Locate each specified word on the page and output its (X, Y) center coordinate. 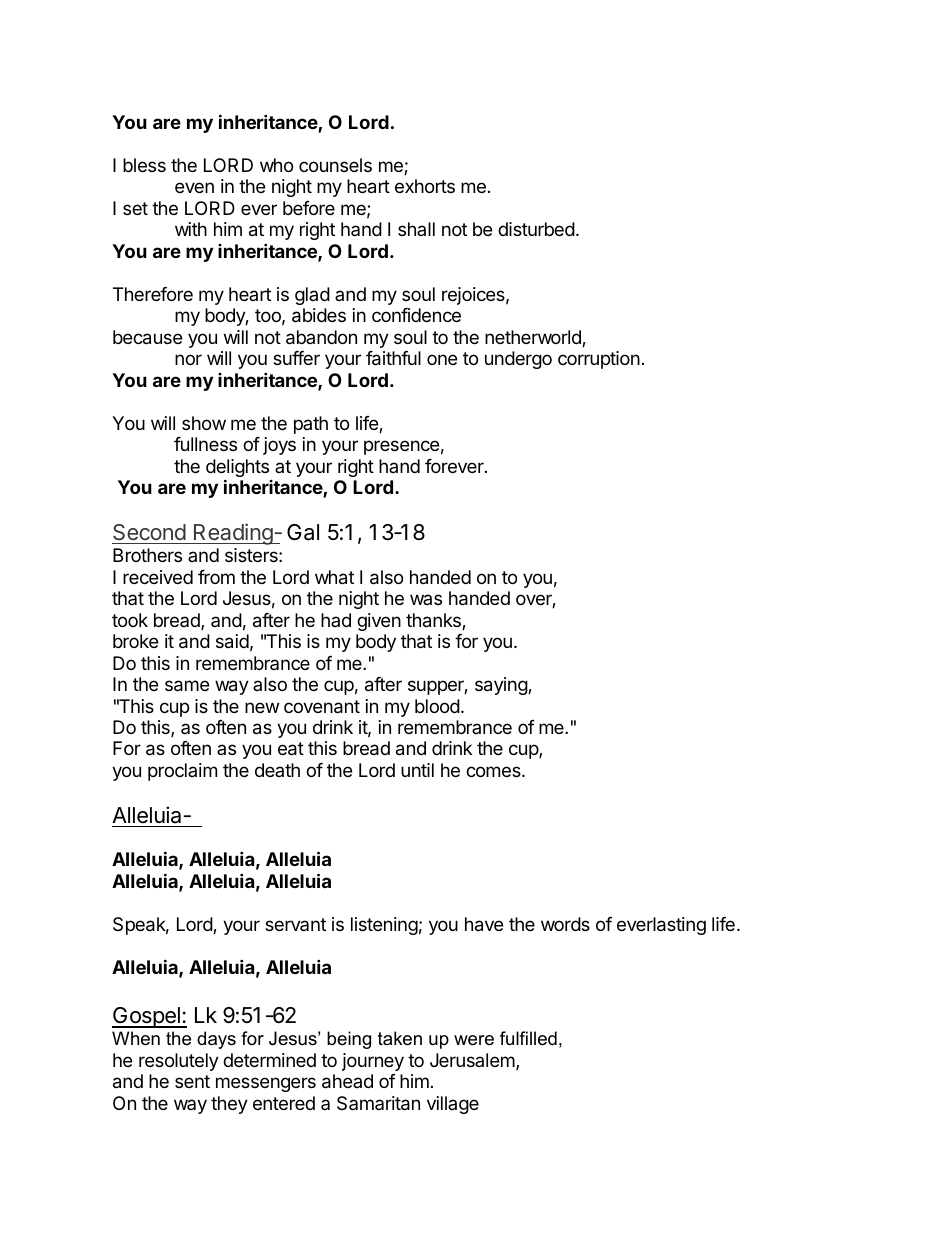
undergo (518, 360)
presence (401, 447)
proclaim (182, 772)
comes (494, 771)
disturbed (536, 229)
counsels (335, 165)
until (417, 770)
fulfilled (528, 1038)
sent (192, 1081)
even (194, 187)
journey (373, 1062)
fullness (205, 444)
